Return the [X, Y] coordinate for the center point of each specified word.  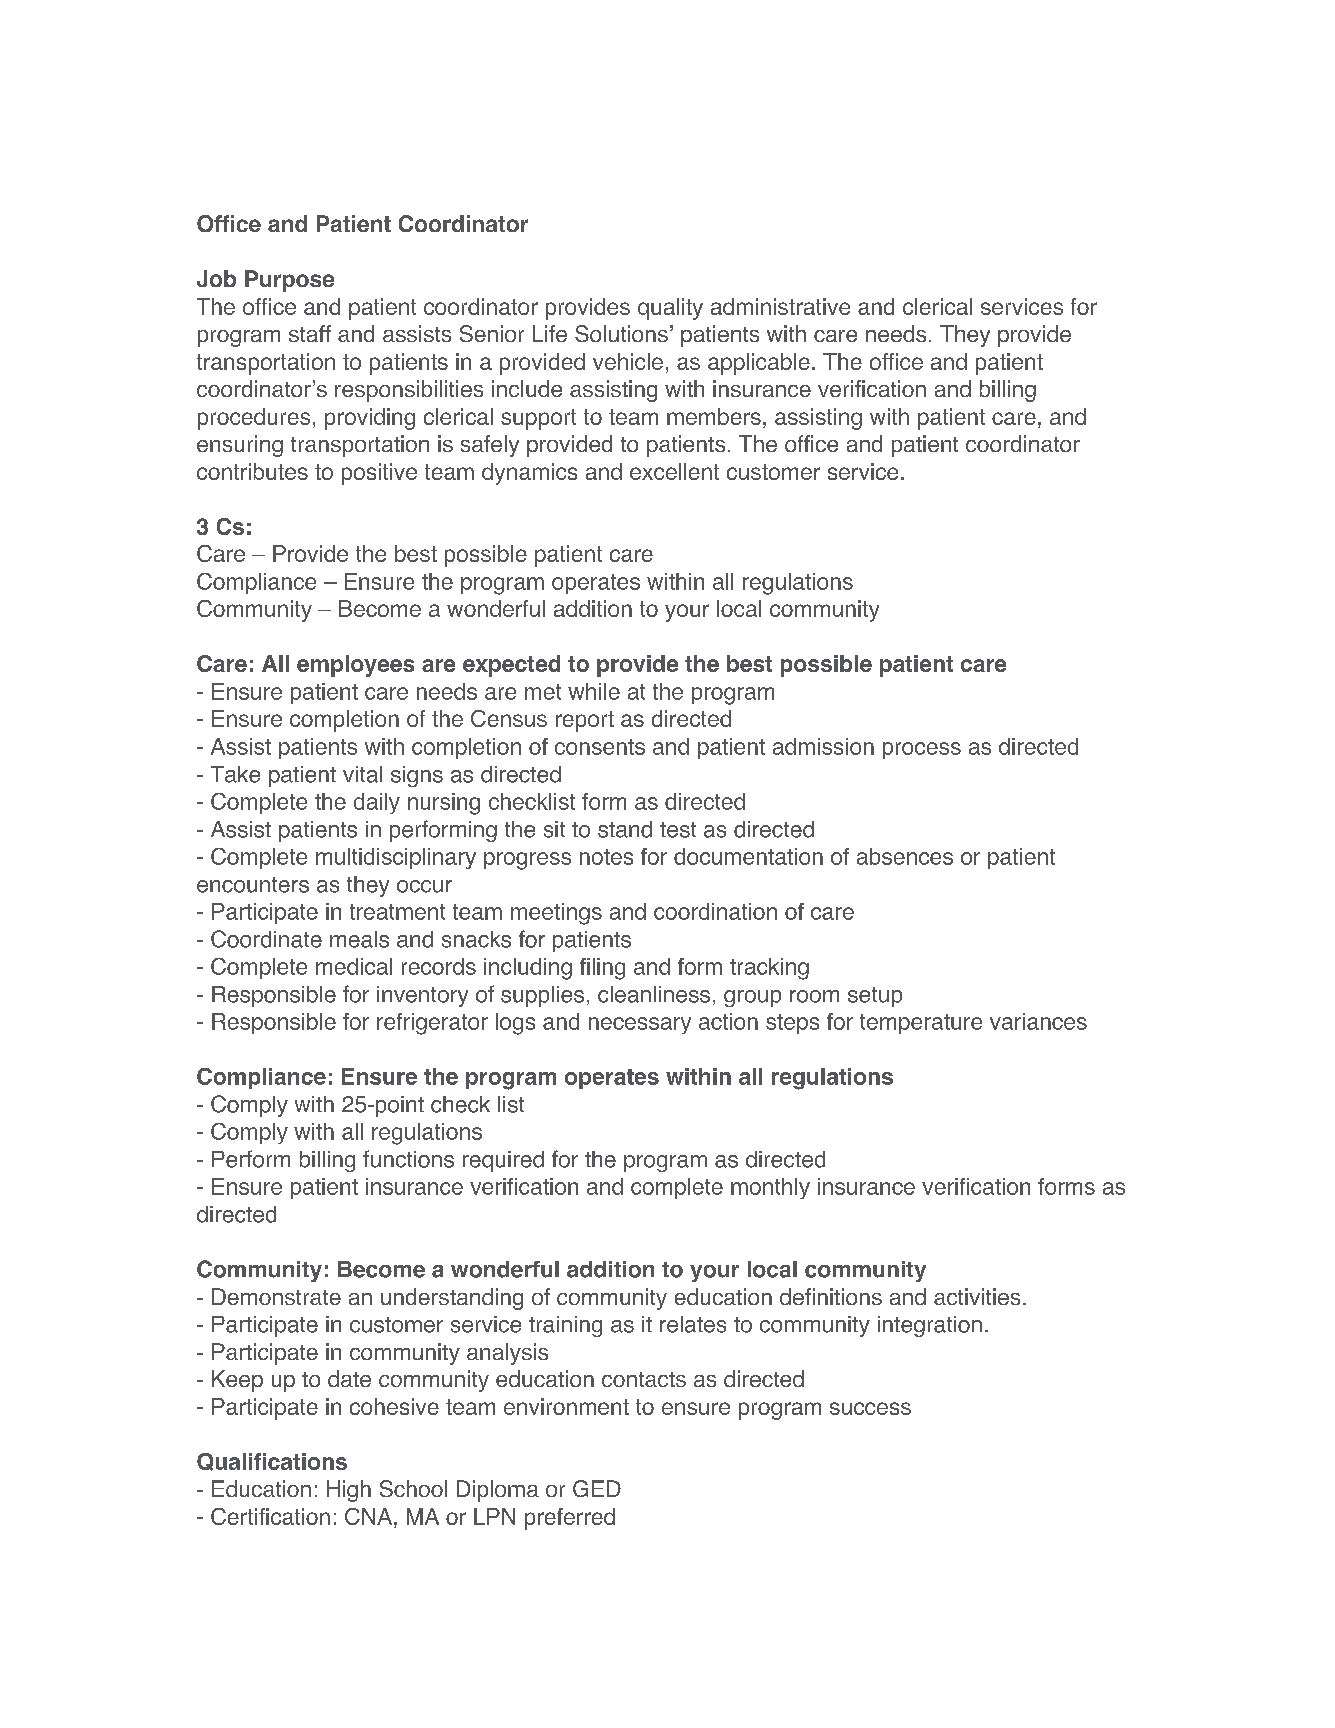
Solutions [621, 333]
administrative [780, 306]
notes [606, 857]
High [349, 1491]
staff [310, 333]
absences [905, 856]
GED [597, 1488]
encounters [253, 885]
